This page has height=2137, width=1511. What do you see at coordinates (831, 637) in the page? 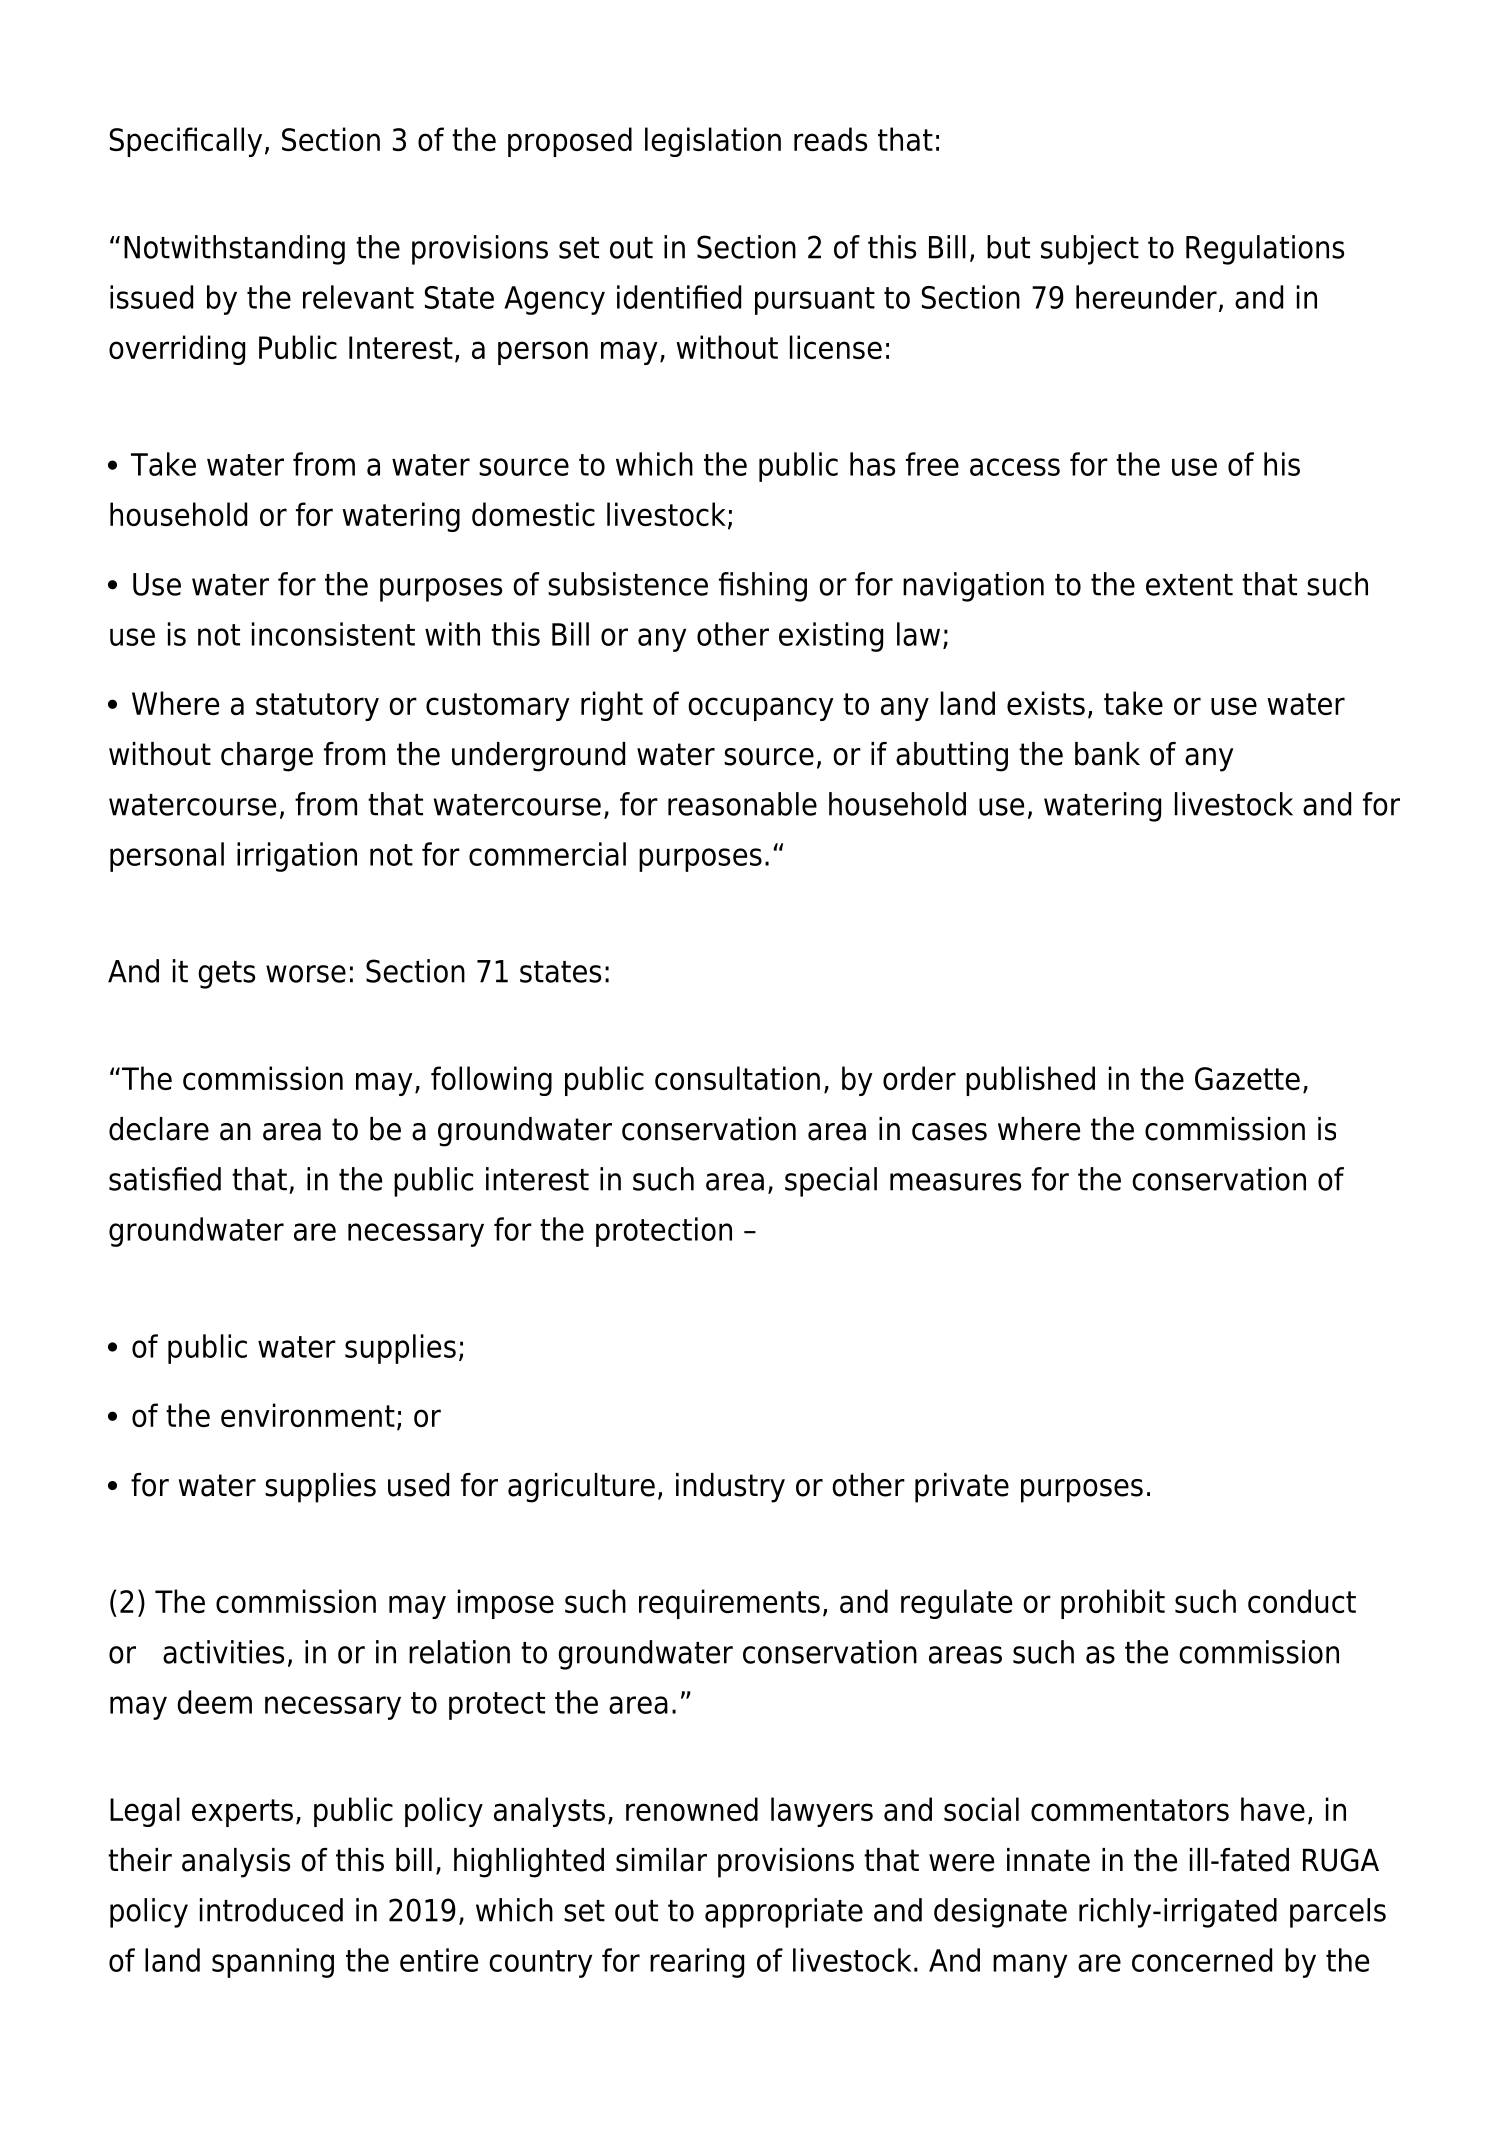
I see `existing` at bounding box center [831, 637].
